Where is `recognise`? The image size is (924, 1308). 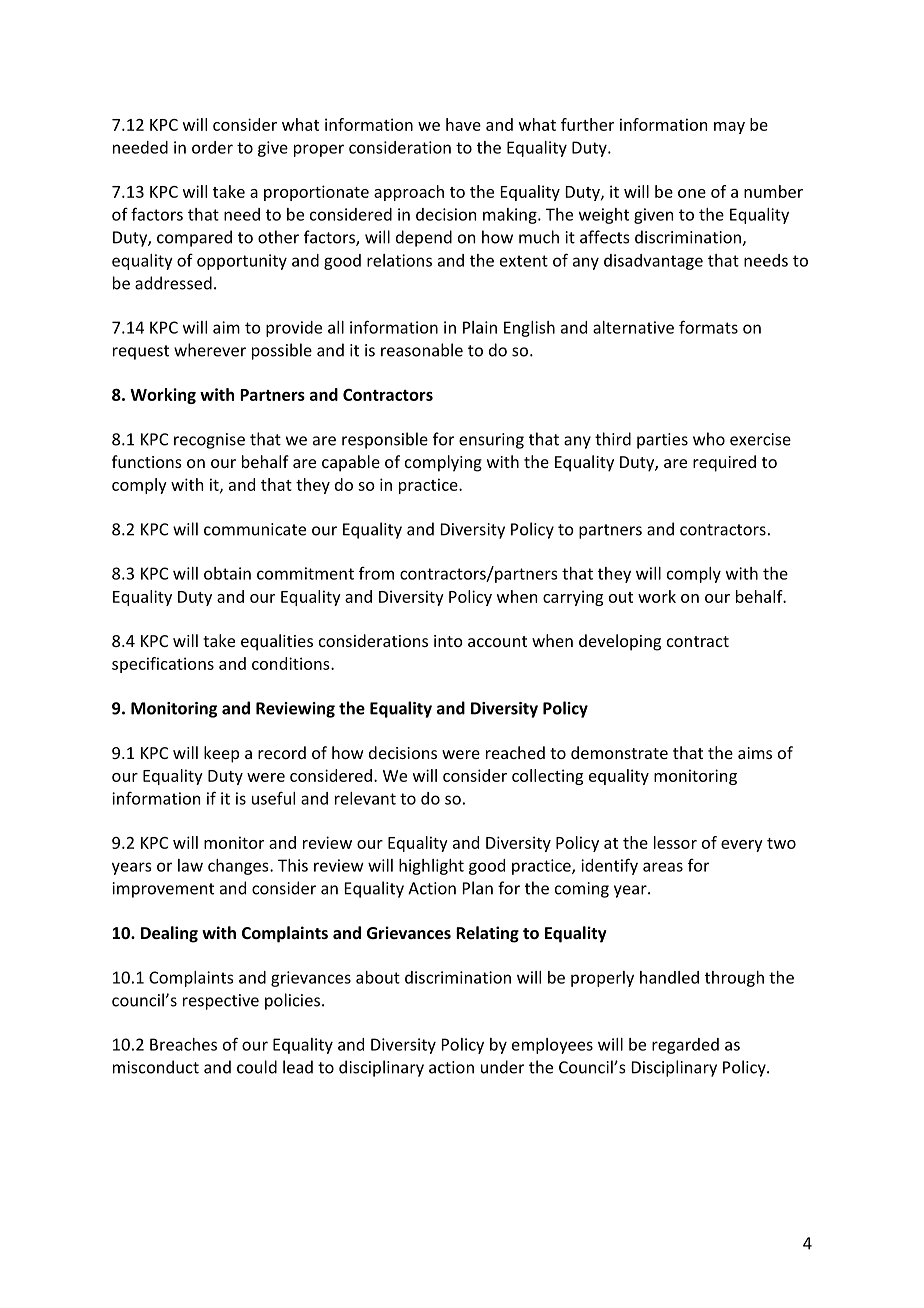
recognise is located at coordinates (209, 441).
